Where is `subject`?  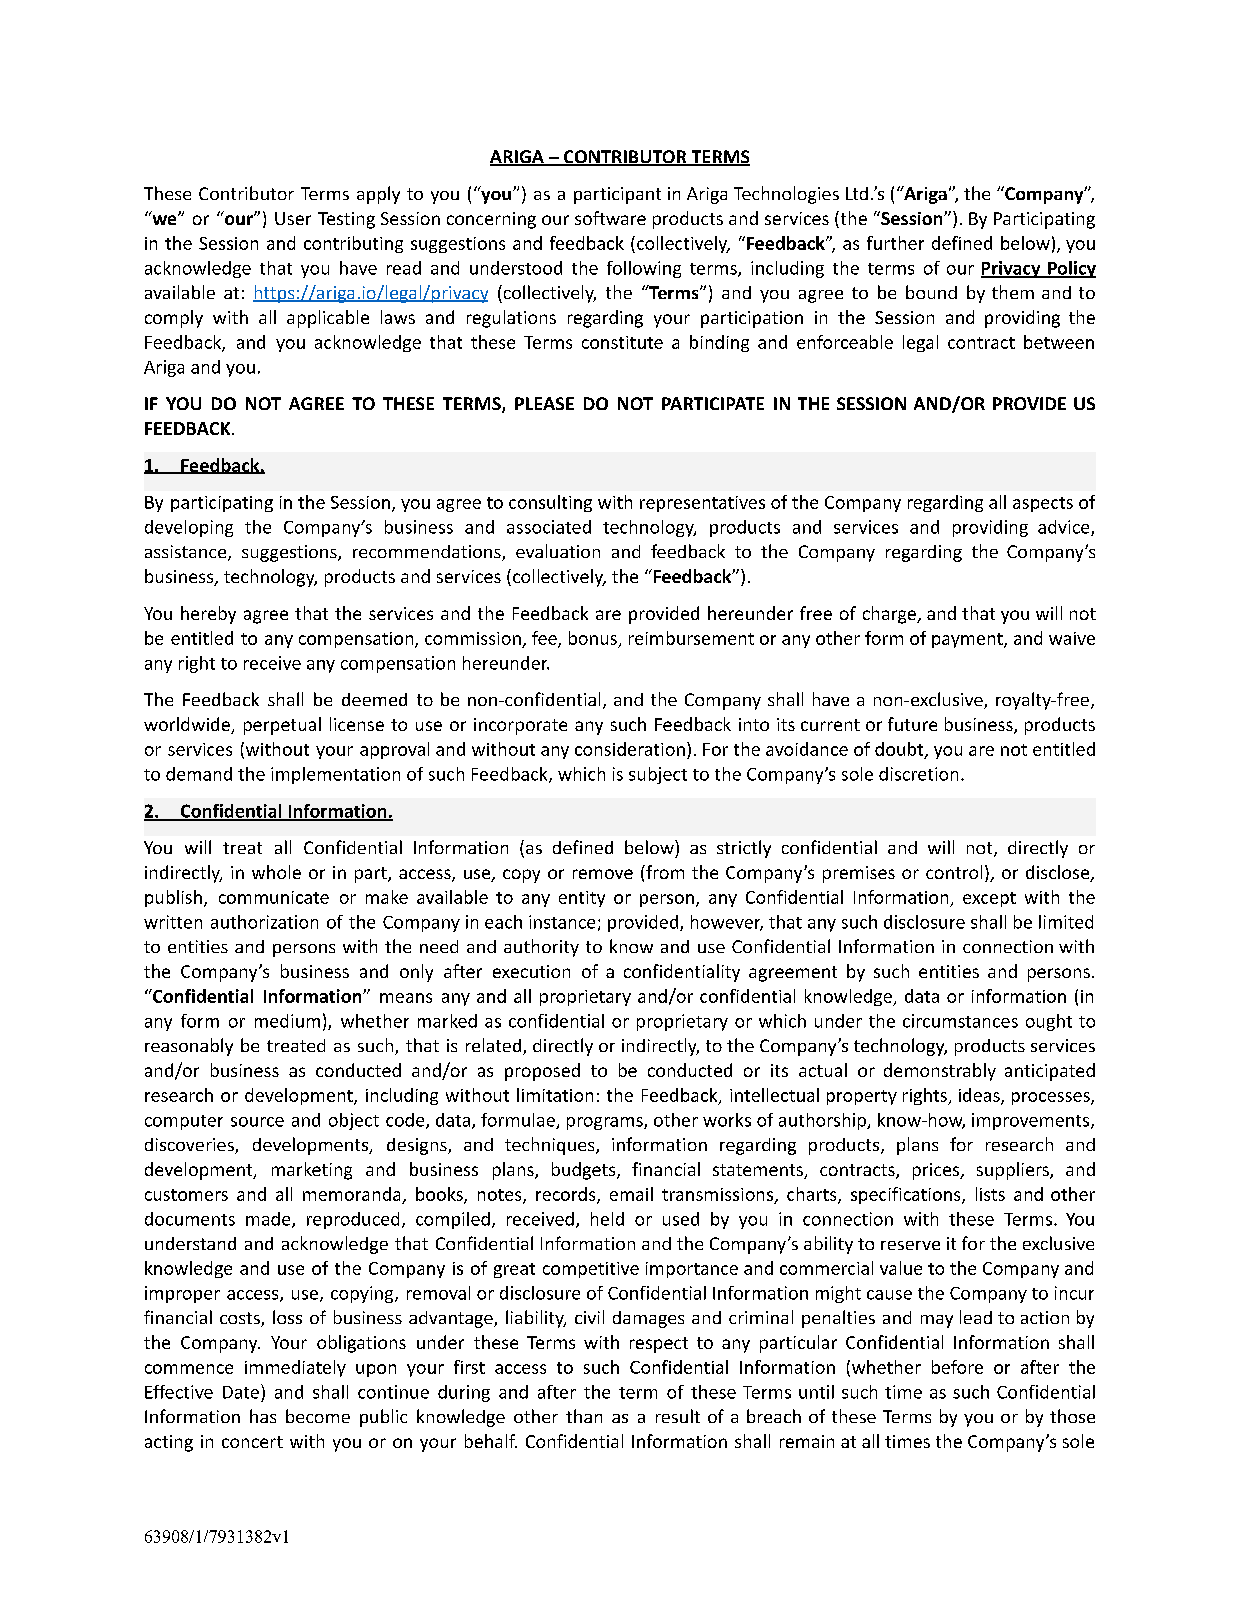 subject is located at coordinates (658, 775).
